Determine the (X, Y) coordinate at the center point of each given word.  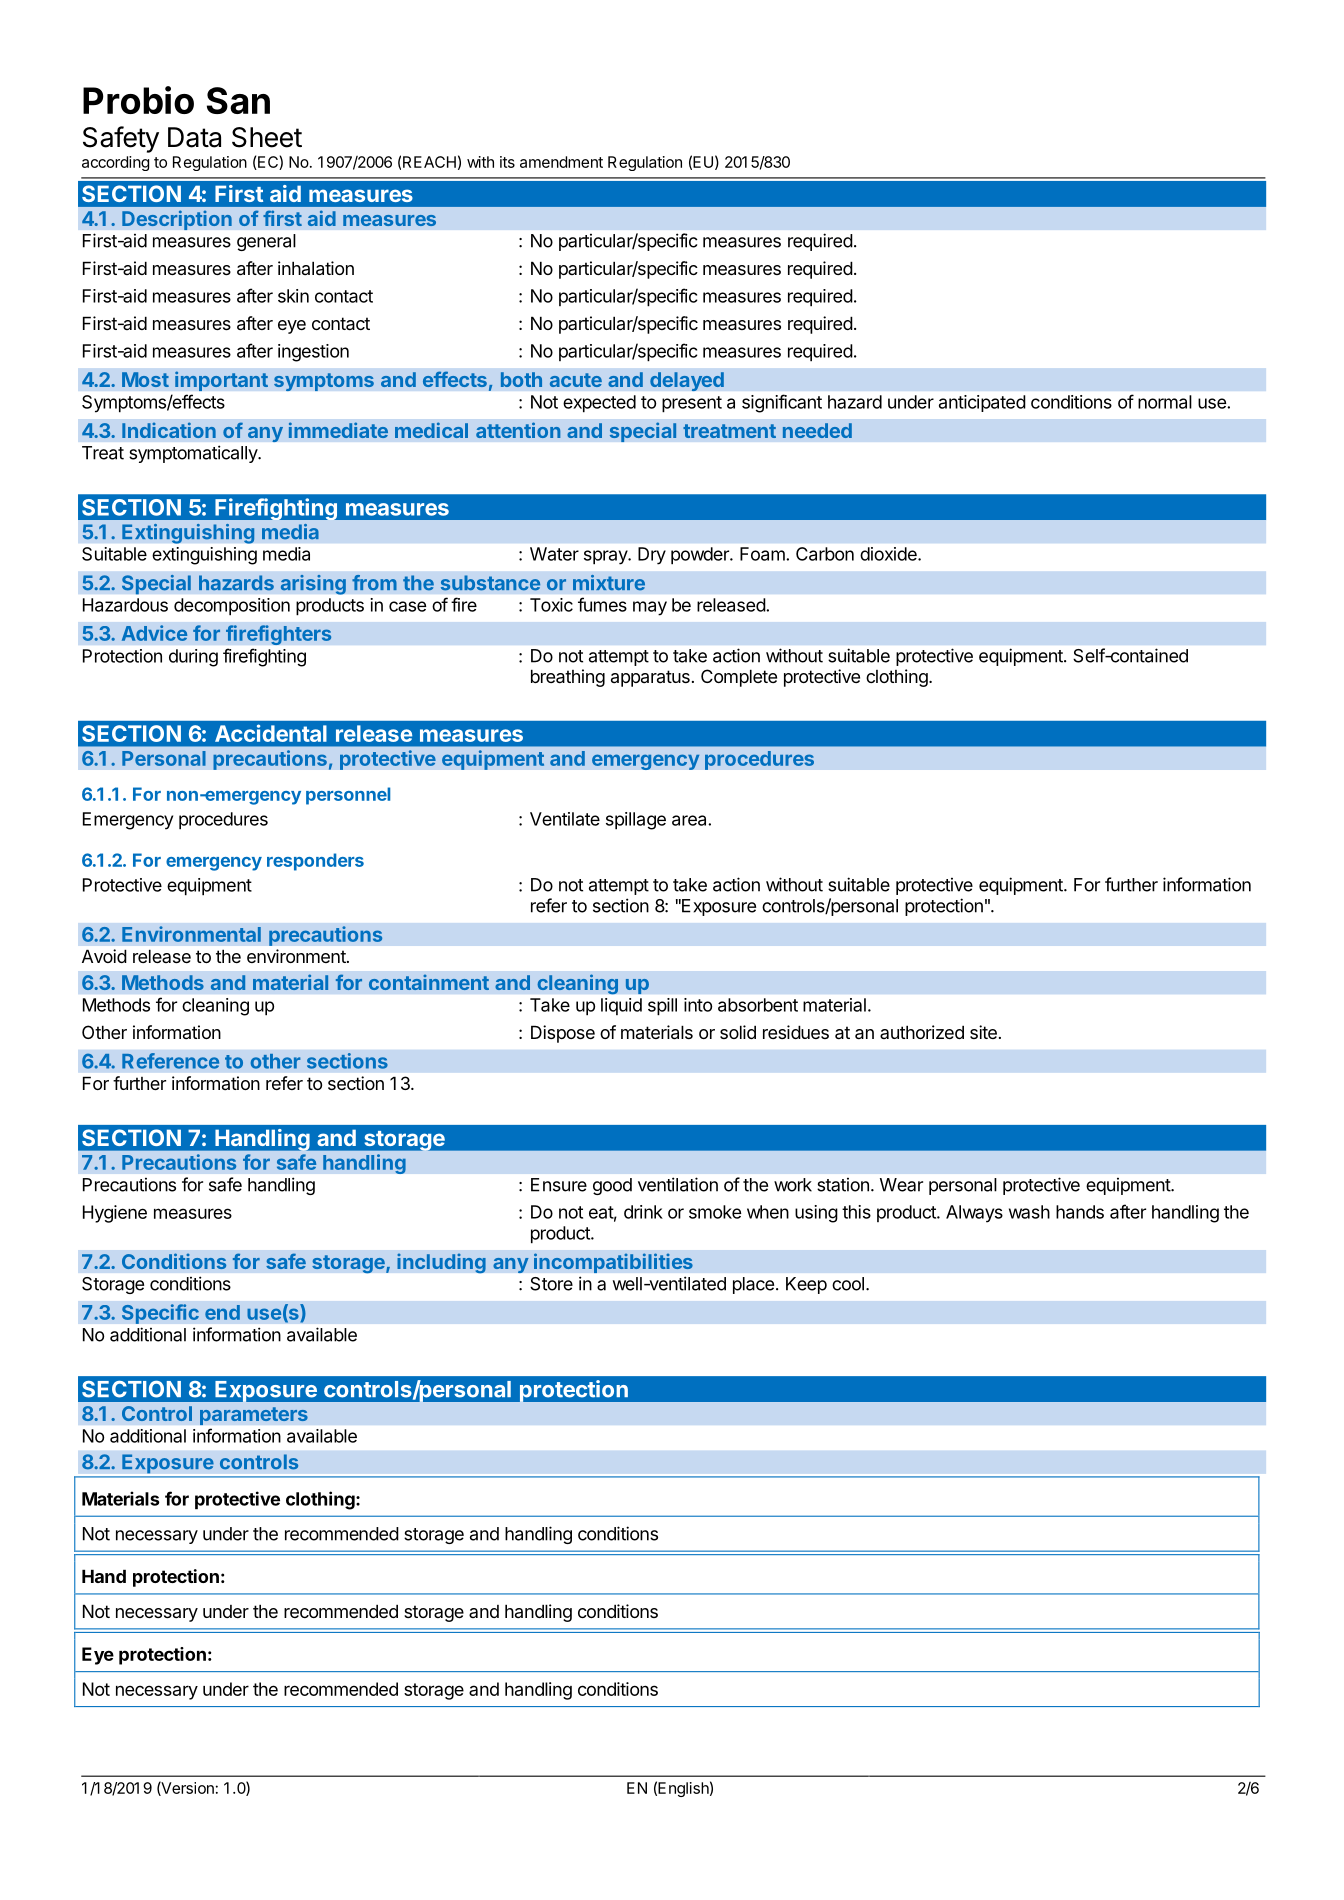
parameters (254, 1416)
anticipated (982, 403)
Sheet (267, 137)
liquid (621, 1006)
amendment (561, 162)
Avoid (104, 956)
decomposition (232, 607)
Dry (652, 556)
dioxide (889, 554)
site (983, 1032)
